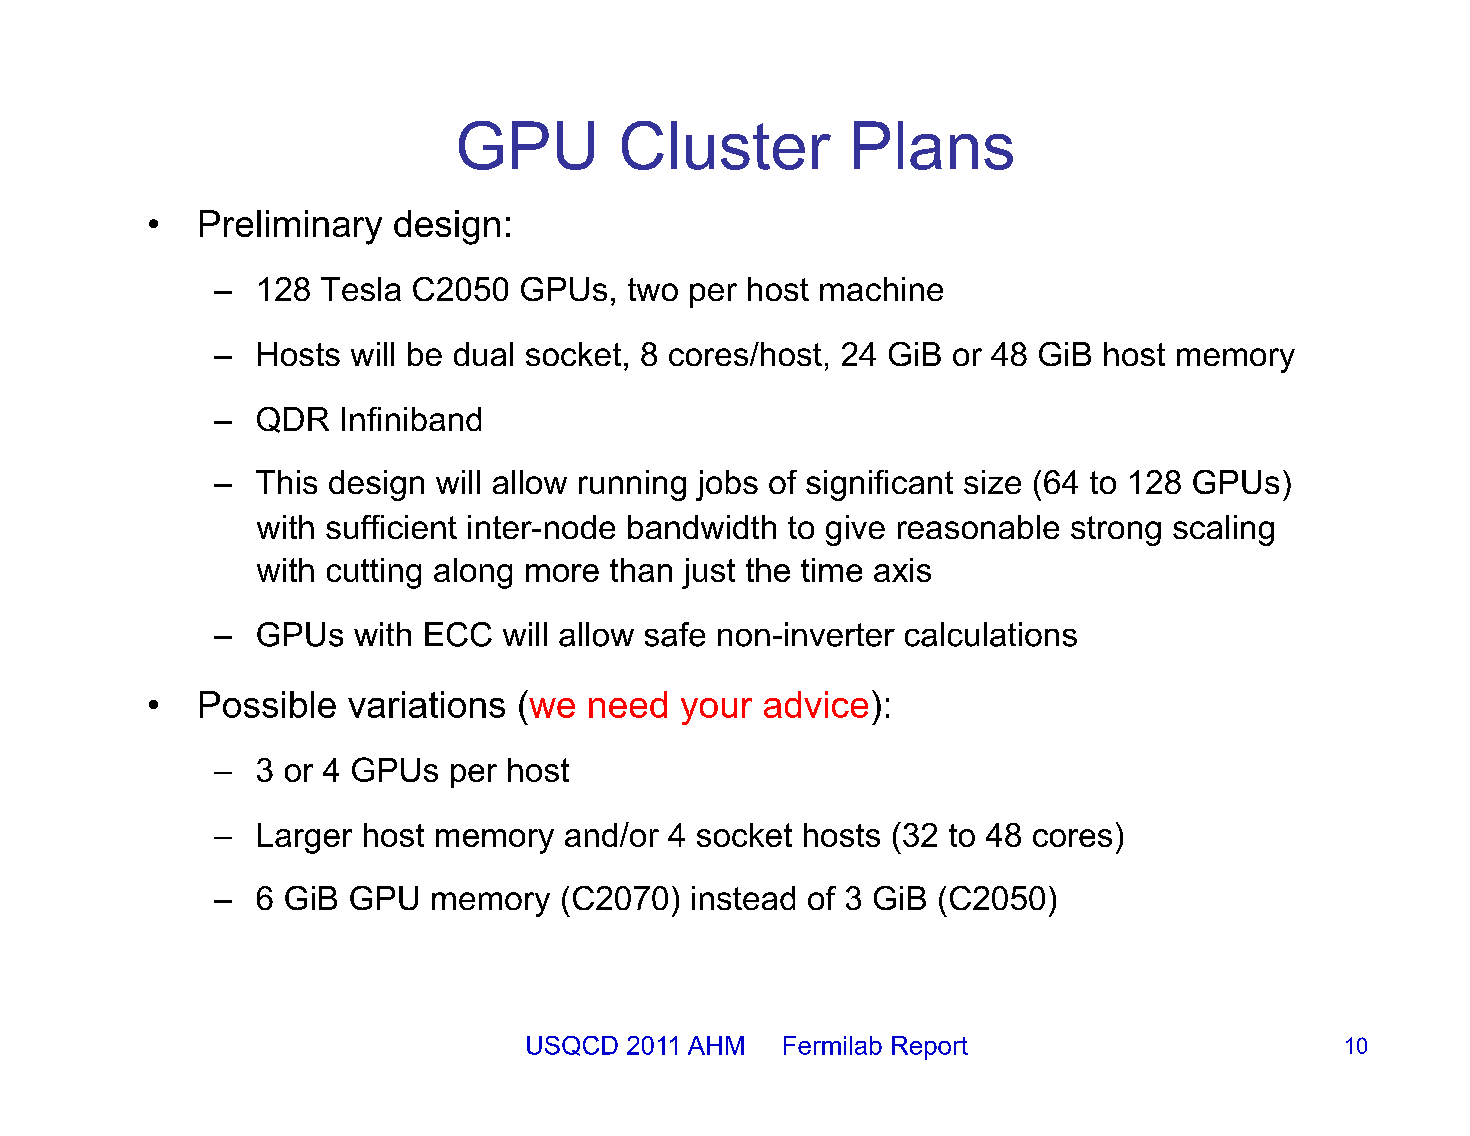 The width and height of the screenshot is (1470, 1136). I want to click on Fermilab, so click(833, 1045).
